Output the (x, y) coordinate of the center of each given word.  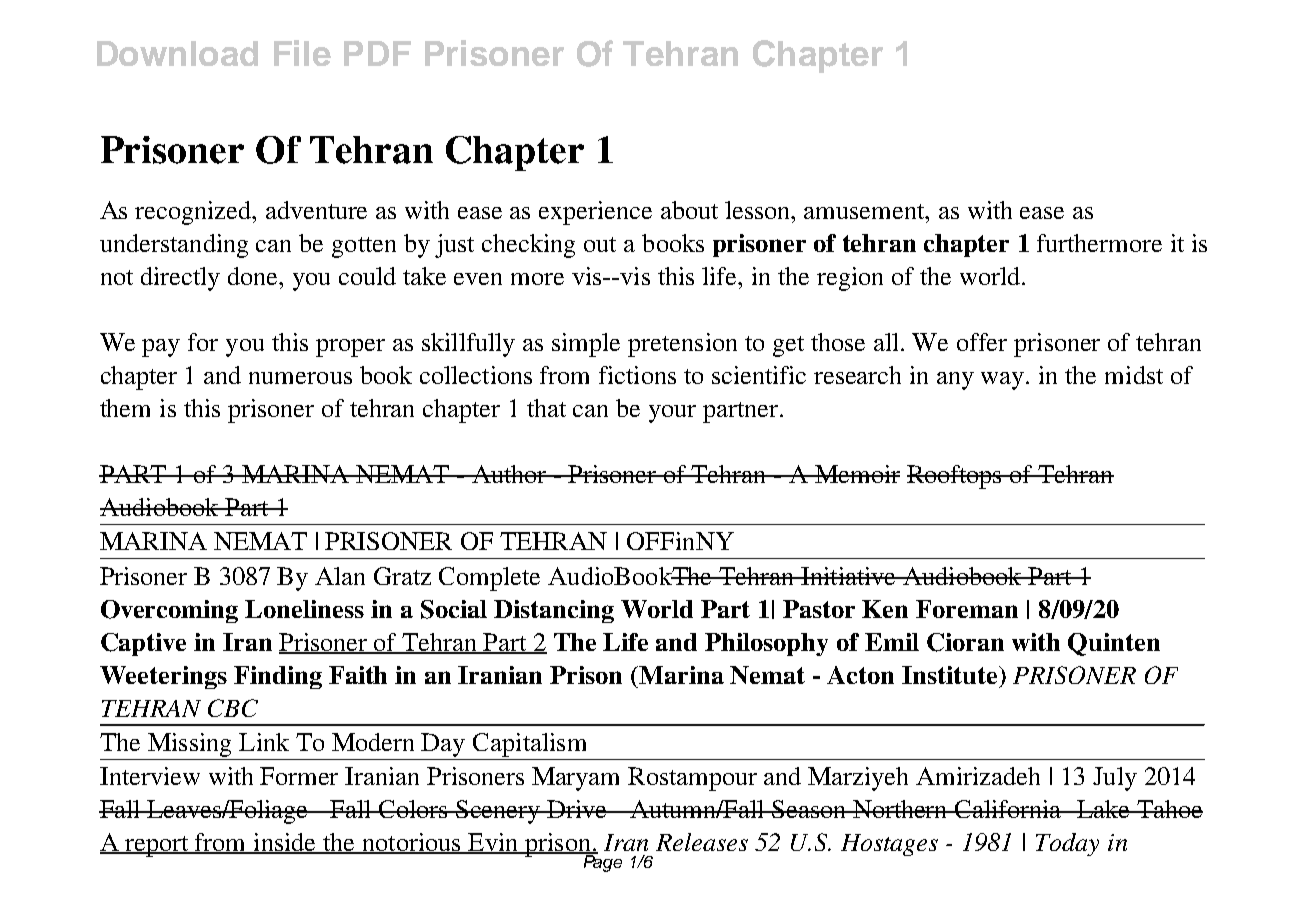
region (850, 279)
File (302, 53)
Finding (278, 677)
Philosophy (766, 644)
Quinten (1114, 644)
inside (284, 843)
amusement (865, 211)
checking (528, 246)
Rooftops (956, 477)
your (672, 414)
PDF (377, 53)
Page (601, 862)
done (254, 276)
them (125, 408)
